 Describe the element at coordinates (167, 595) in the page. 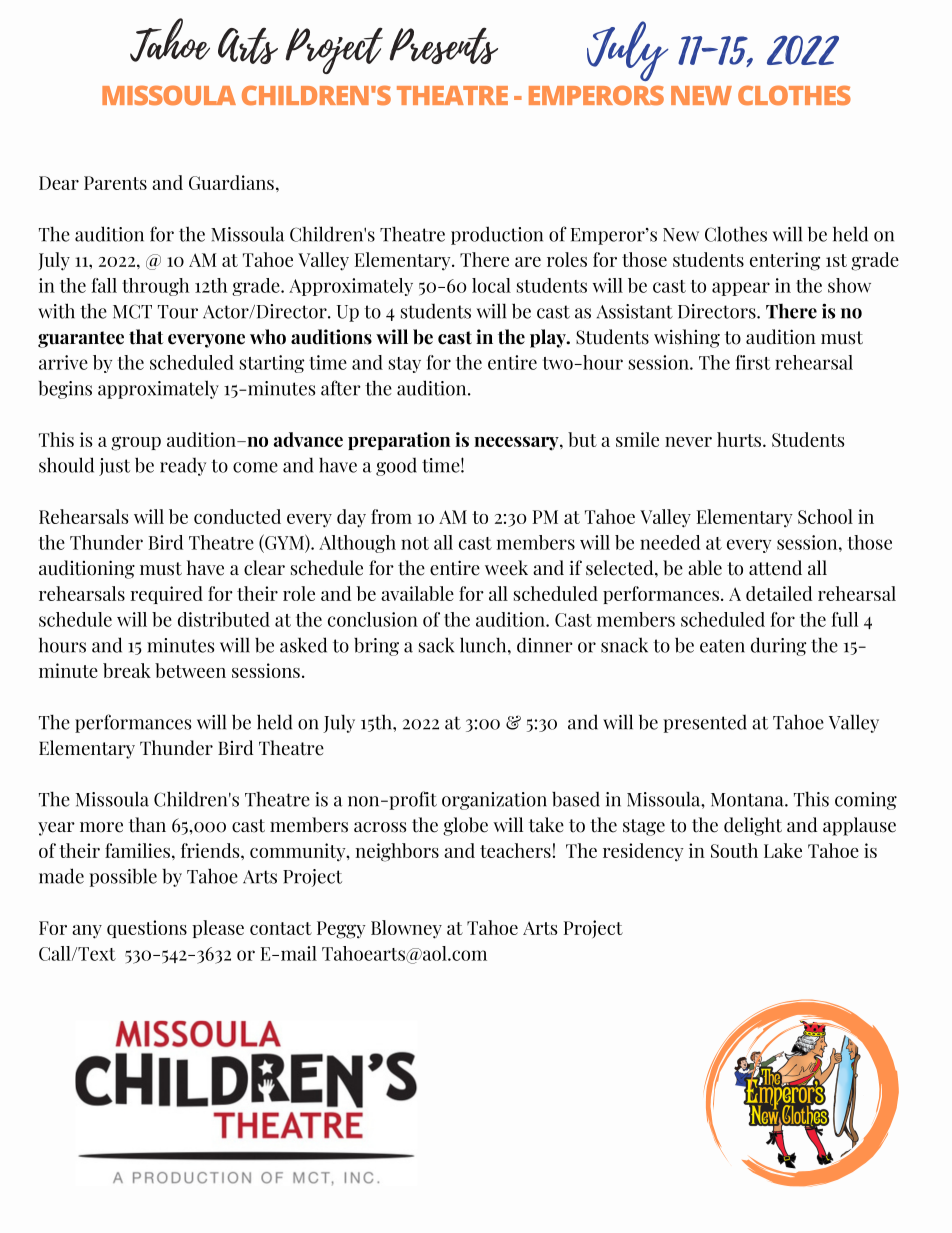

I see `required` at that location.
